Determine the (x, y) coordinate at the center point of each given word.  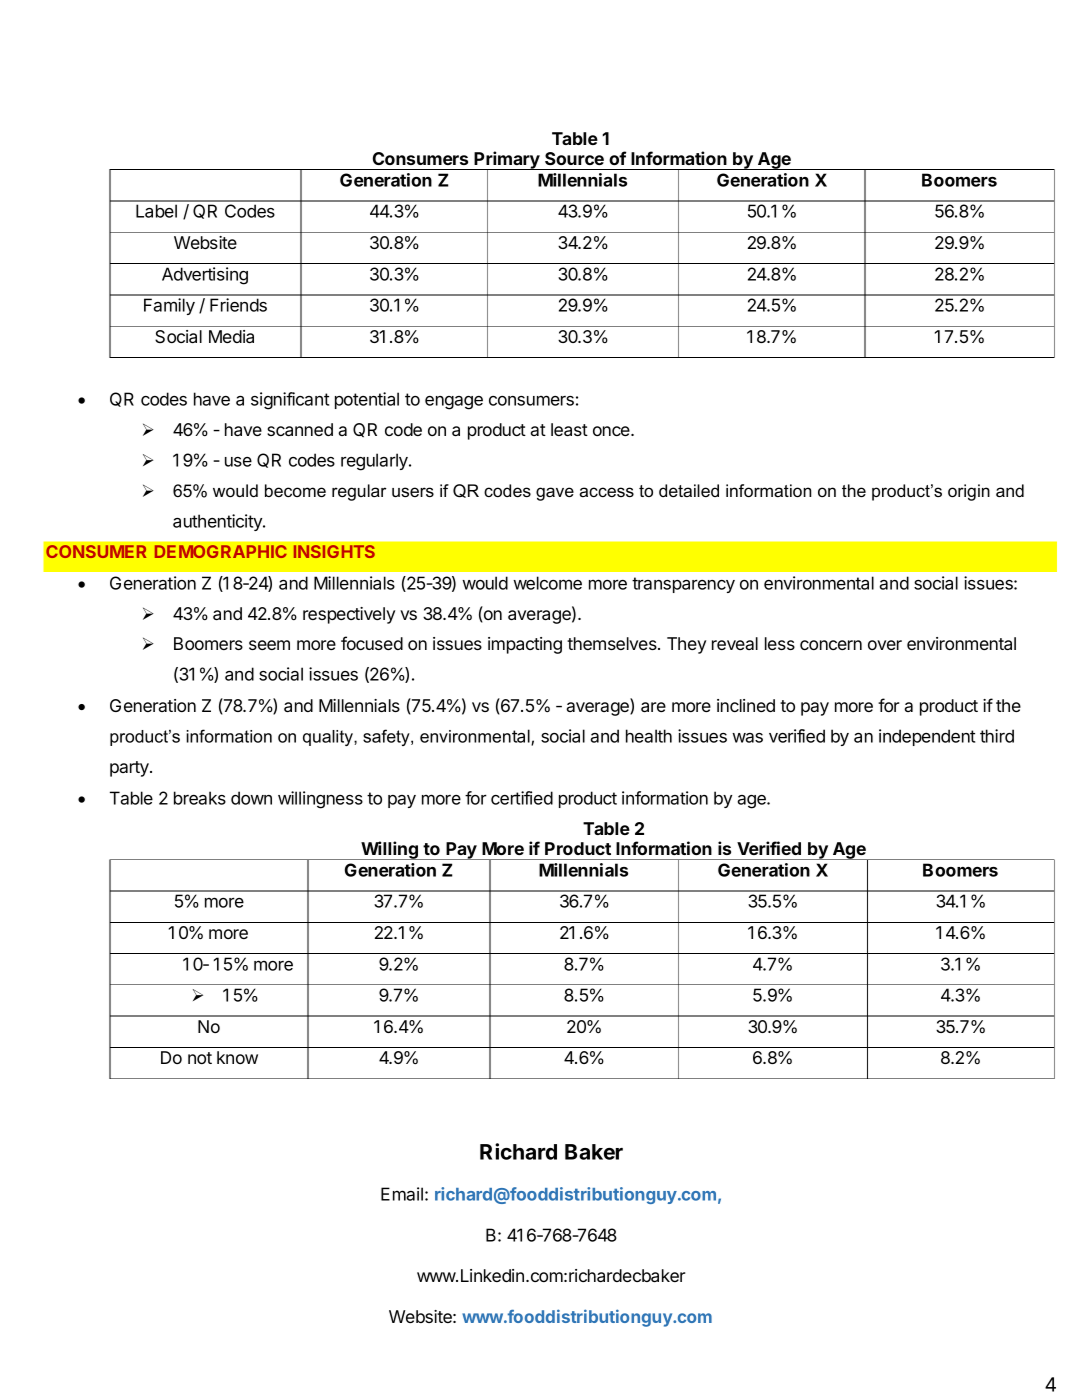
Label (156, 211)
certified (522, 798)
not (200, 1058)
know (237, 1057)
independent (927, 737)
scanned (300, 429)
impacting (525, 645)
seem (269, 645)
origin (969, 492)
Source (574, 158)
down (251, 798)
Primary (507, 161)
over (885, 645)
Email (402, 1194)
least (569, 429)
